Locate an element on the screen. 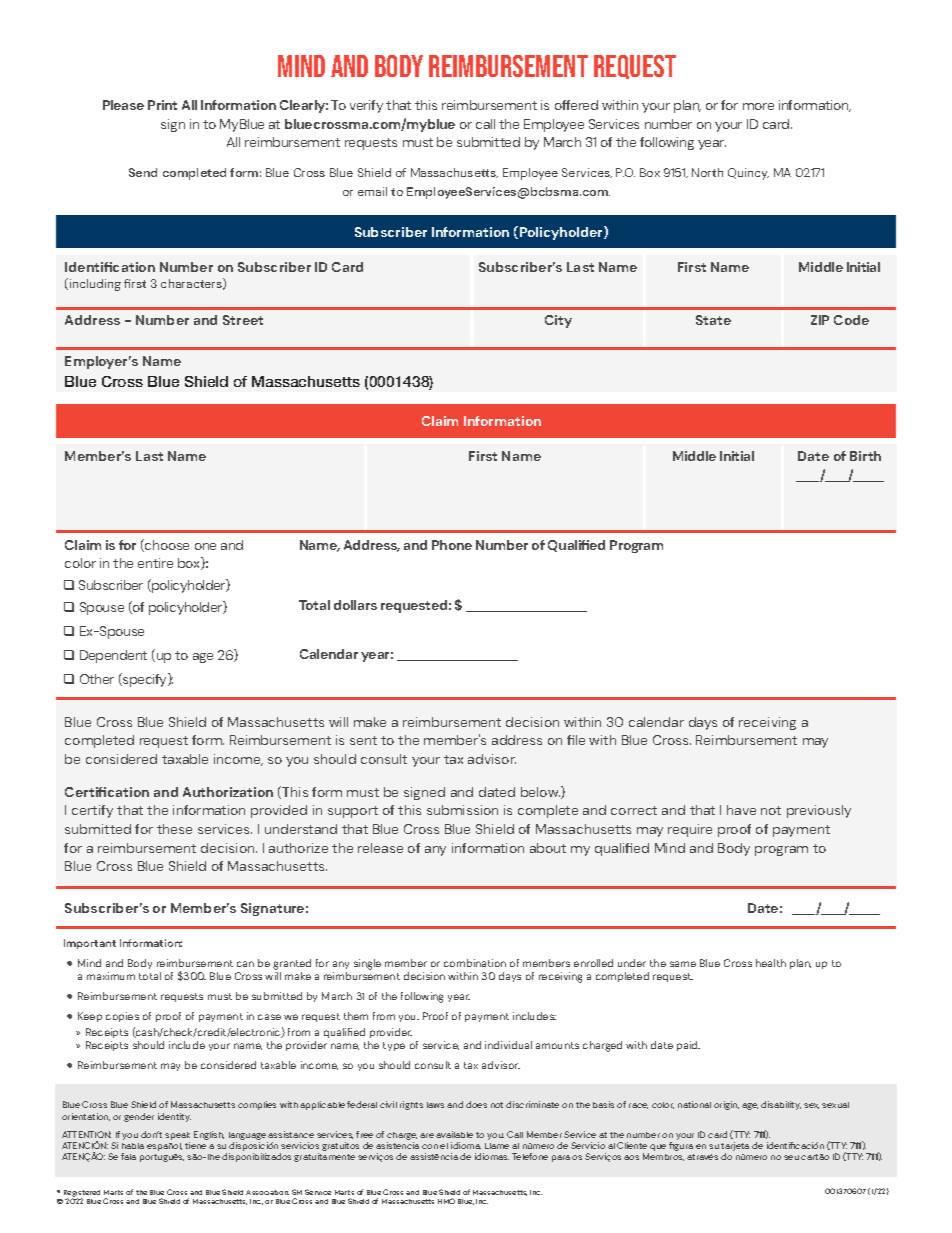 The width and height of the screenshot is (952, 1233). tiene is located at coordinates (195, 1145).
